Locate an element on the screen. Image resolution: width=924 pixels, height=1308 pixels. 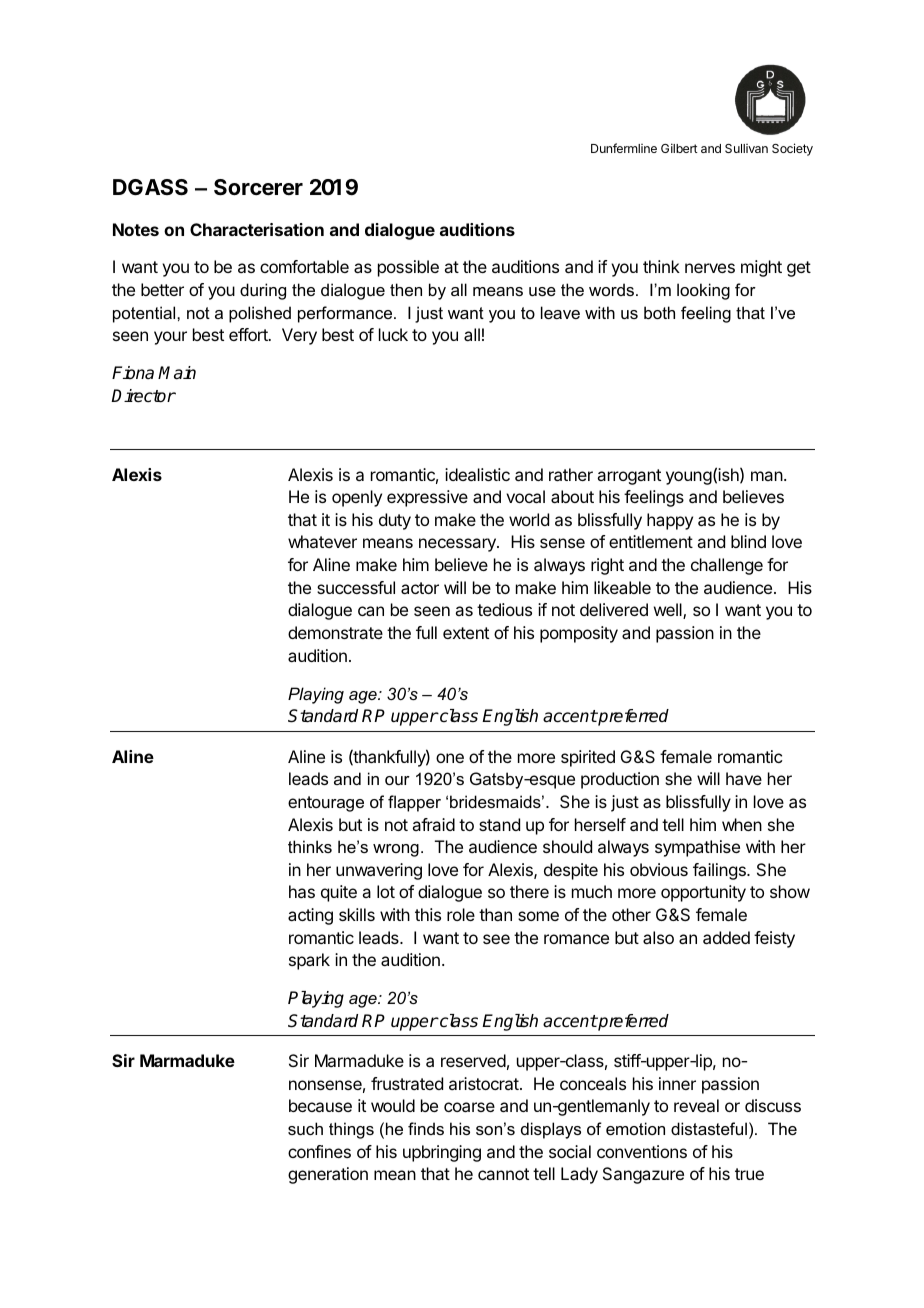
Main is located at coordinates (177, 373).
